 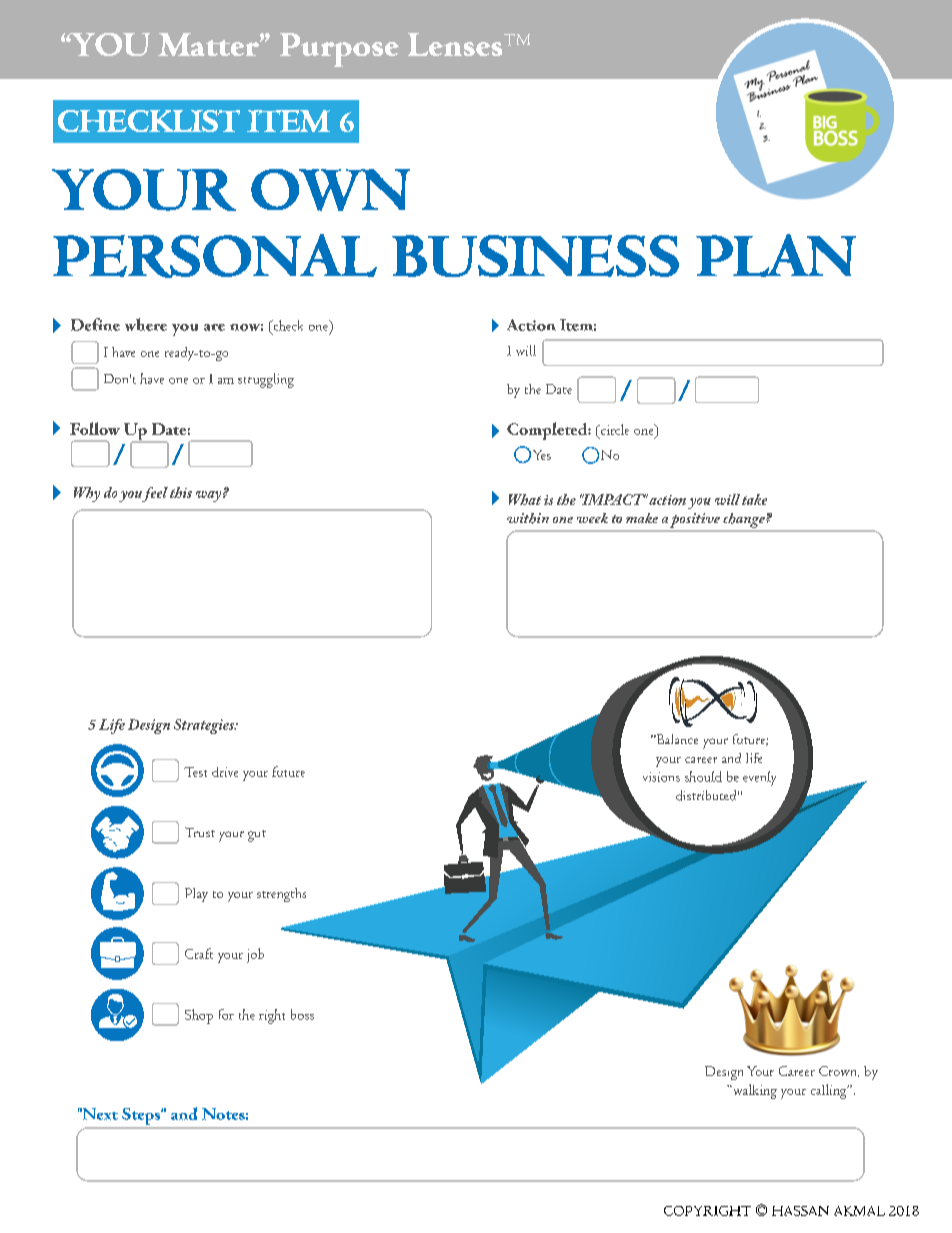 I want to click on PLAN, so click(x=776, y=255).
